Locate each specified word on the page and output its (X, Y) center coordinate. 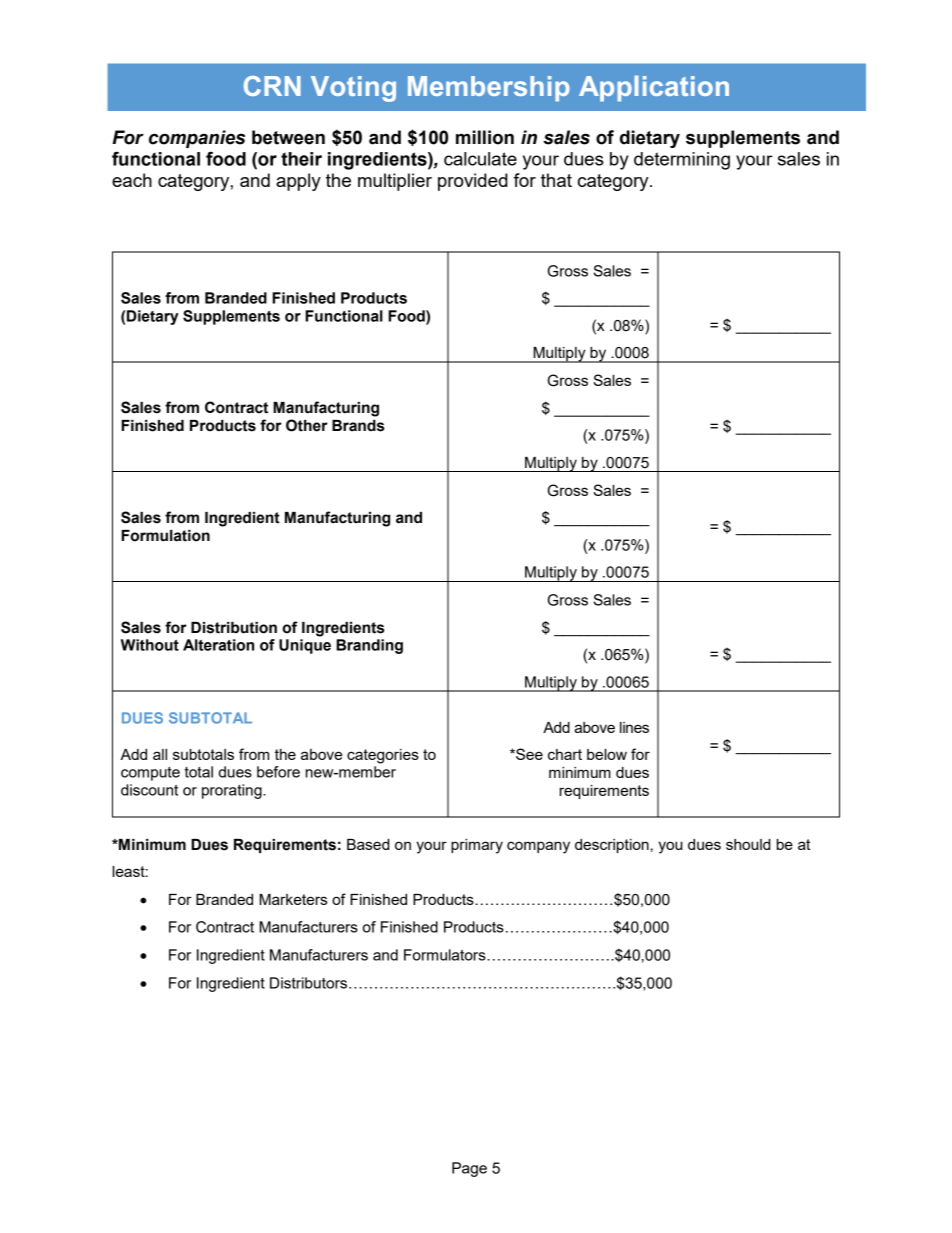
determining (682, 161)
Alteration (218, 645)
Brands (358, 426)
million (485, 137)
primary (477, 846)
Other (307, 425)
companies (197, 139)
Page (469, 1169)
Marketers (293, 899)
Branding (369, 646)
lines (634, 727)
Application (654, 88)
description (612, 846)
